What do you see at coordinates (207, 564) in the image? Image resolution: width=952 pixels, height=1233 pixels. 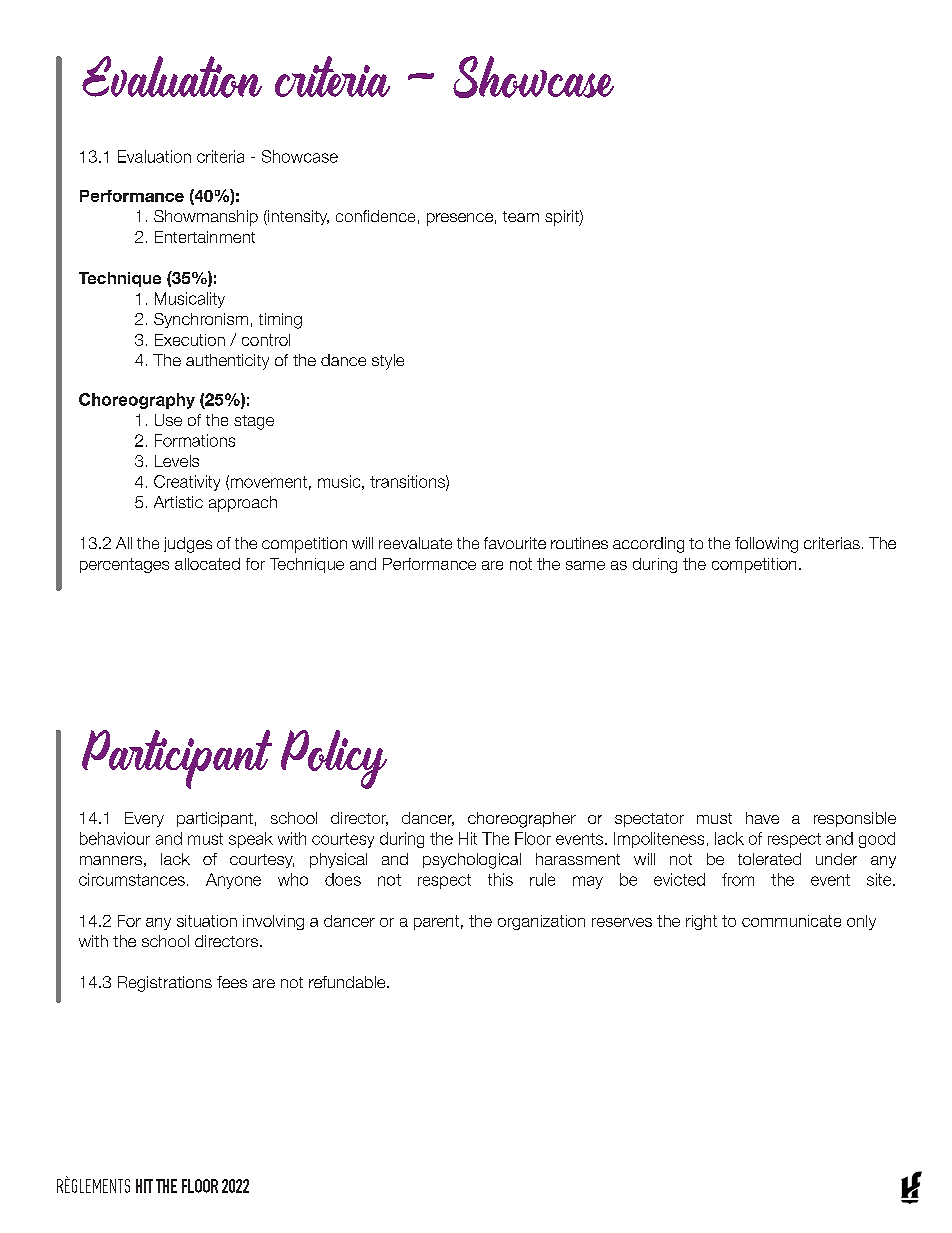 I see `allocated` at bounding box center [207, 564].
